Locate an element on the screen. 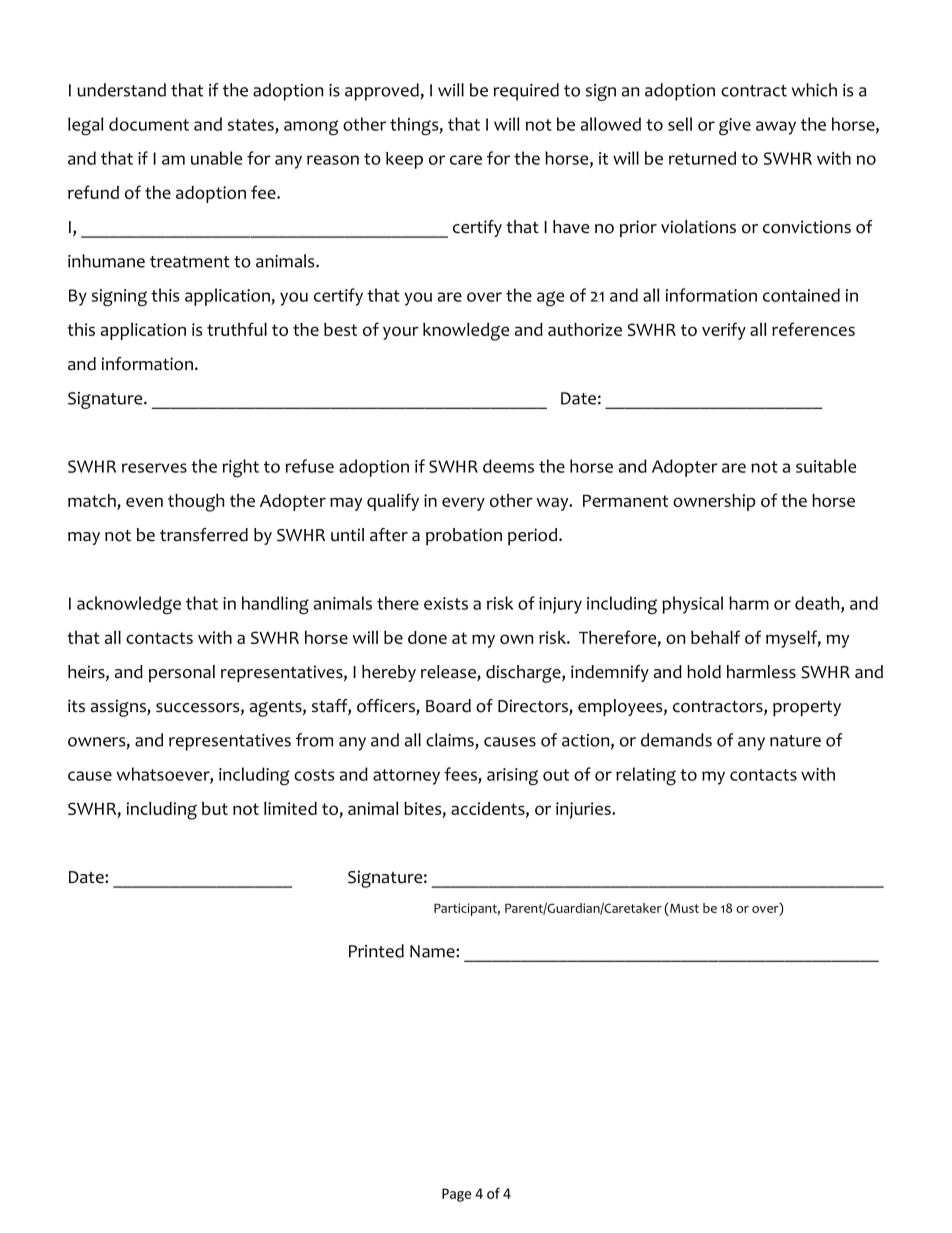 The width and height of the screenshot is (952, 1233). Page is located at coordinates (456, 1195).
